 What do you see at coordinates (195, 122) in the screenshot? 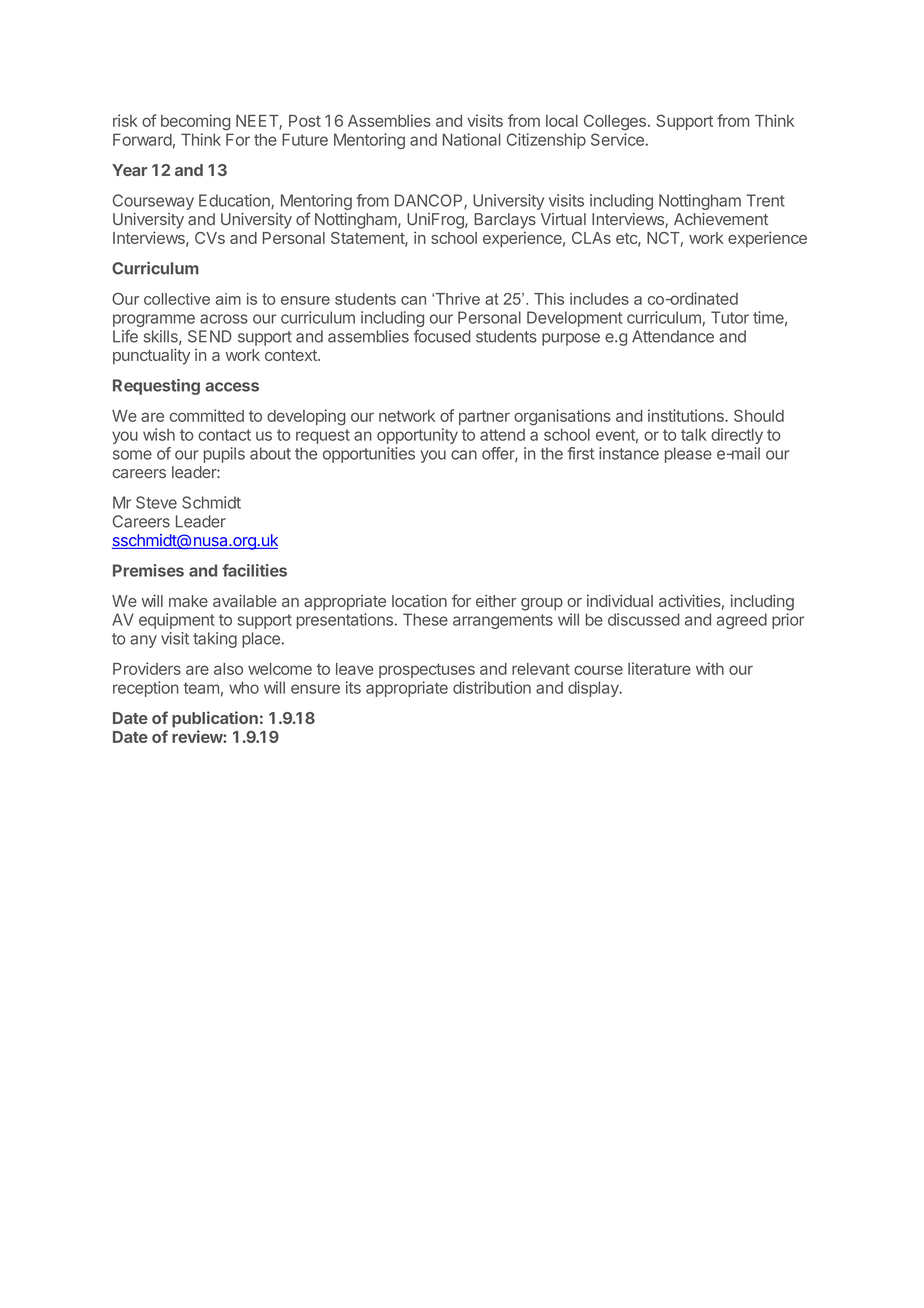
I see `becoming` at bounding box center [195, 122].
